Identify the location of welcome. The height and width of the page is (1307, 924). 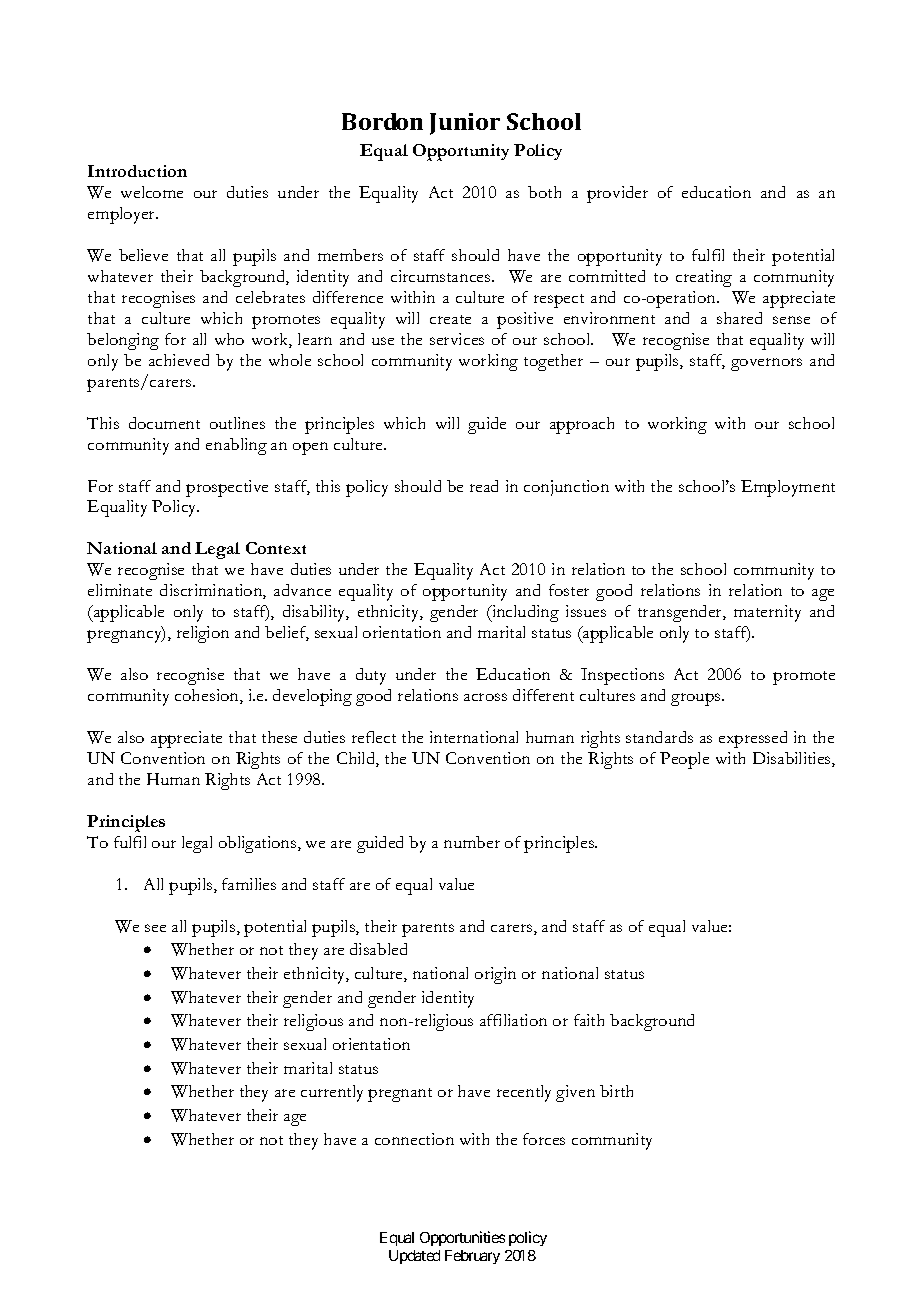
(152, 192).
